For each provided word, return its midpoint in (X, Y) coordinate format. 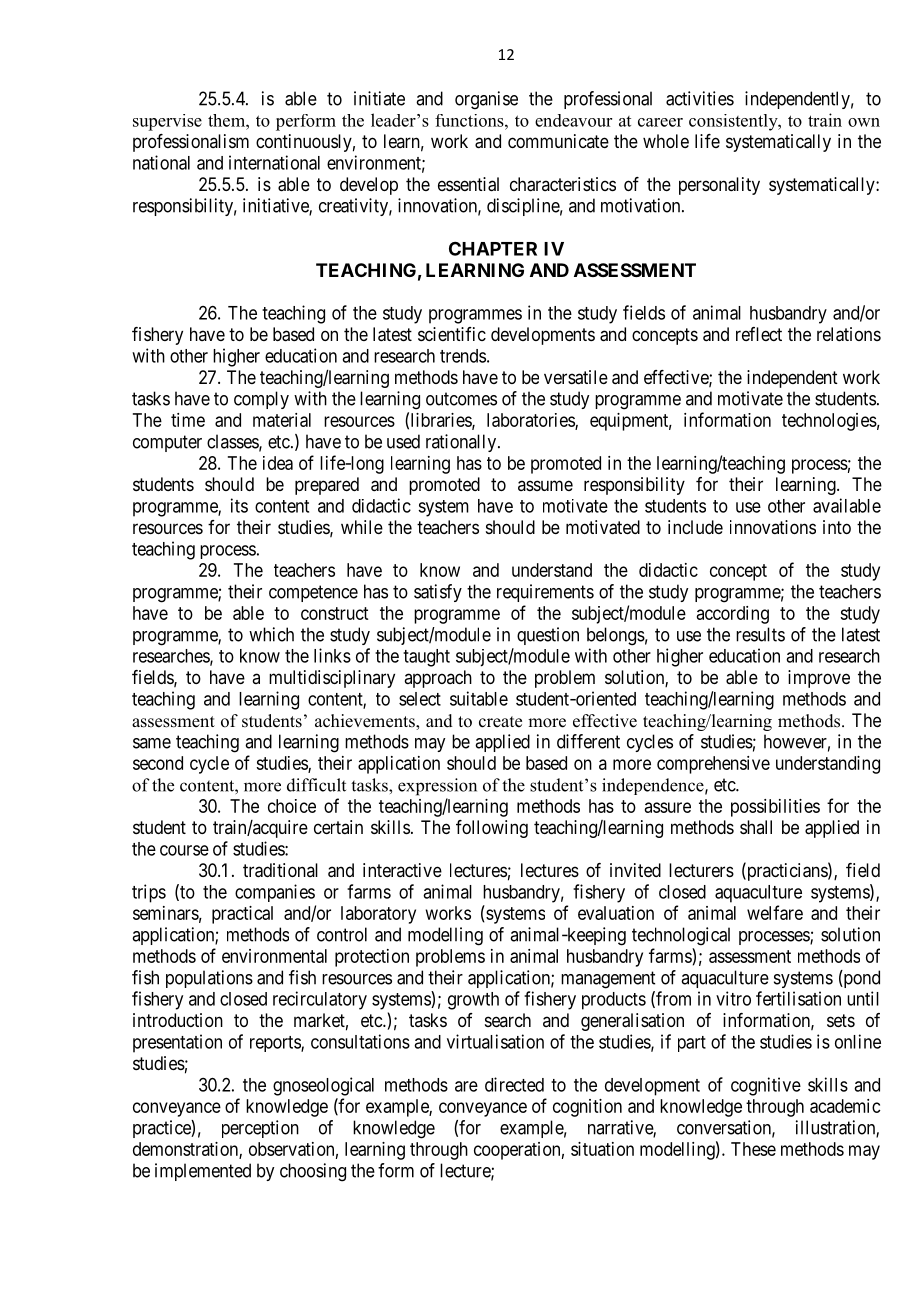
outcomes (461, 399)
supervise (167, 122)
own (864, 122)
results (760, 634)
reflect (759, 334)
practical (242, 915)
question (548, 636)
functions (470, 120)
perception (260, 1129)
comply (261, 400)
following (492, 829)
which (271, 634)
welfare (775, 912)
